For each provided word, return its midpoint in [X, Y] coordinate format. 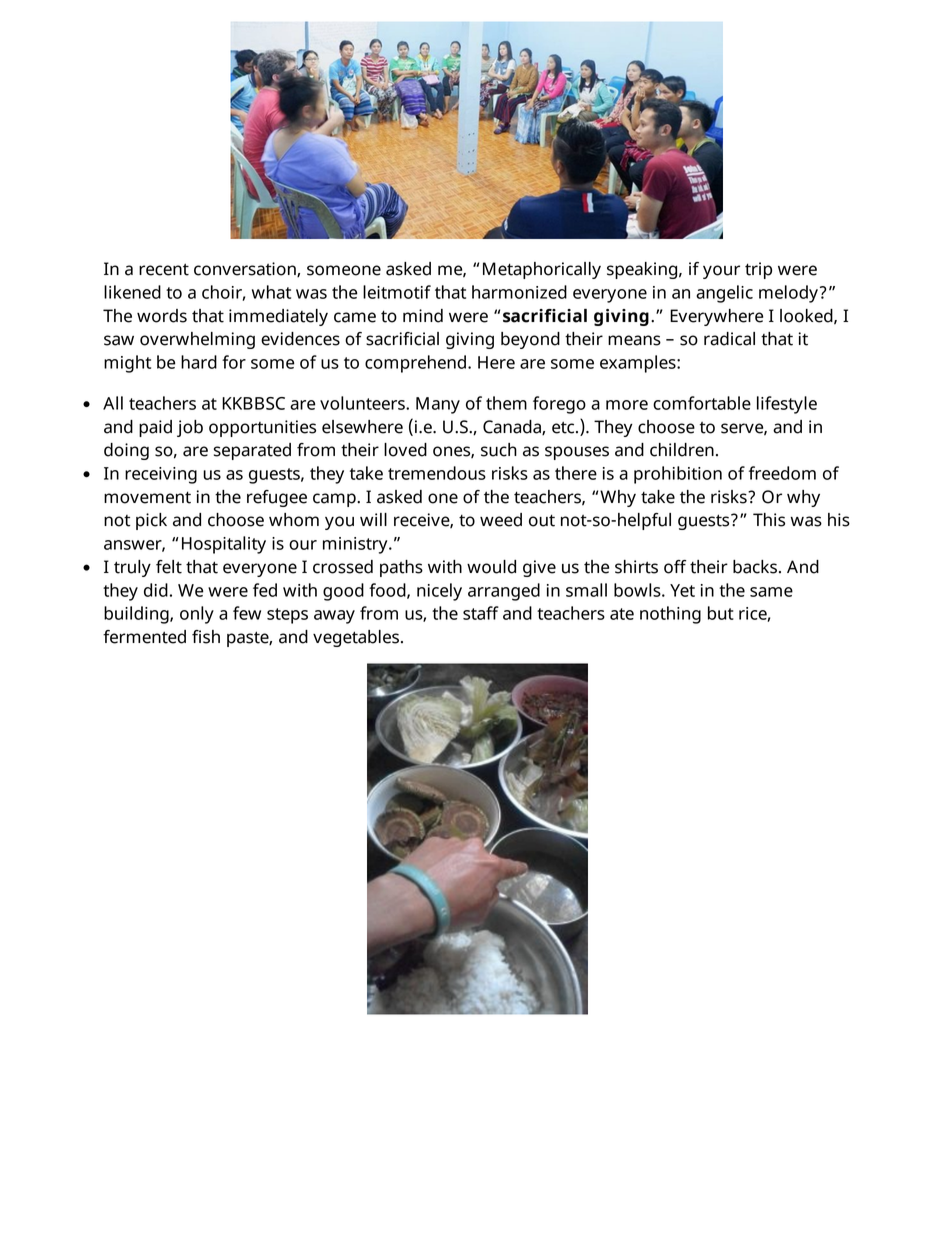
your [721, 272]
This [769, 520]
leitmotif [397, 292]
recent [164, 269]
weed [501, 520]
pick [151, 521]
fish [206, 637]
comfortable [702, 403]
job [190, 428]
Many [438, 405]
